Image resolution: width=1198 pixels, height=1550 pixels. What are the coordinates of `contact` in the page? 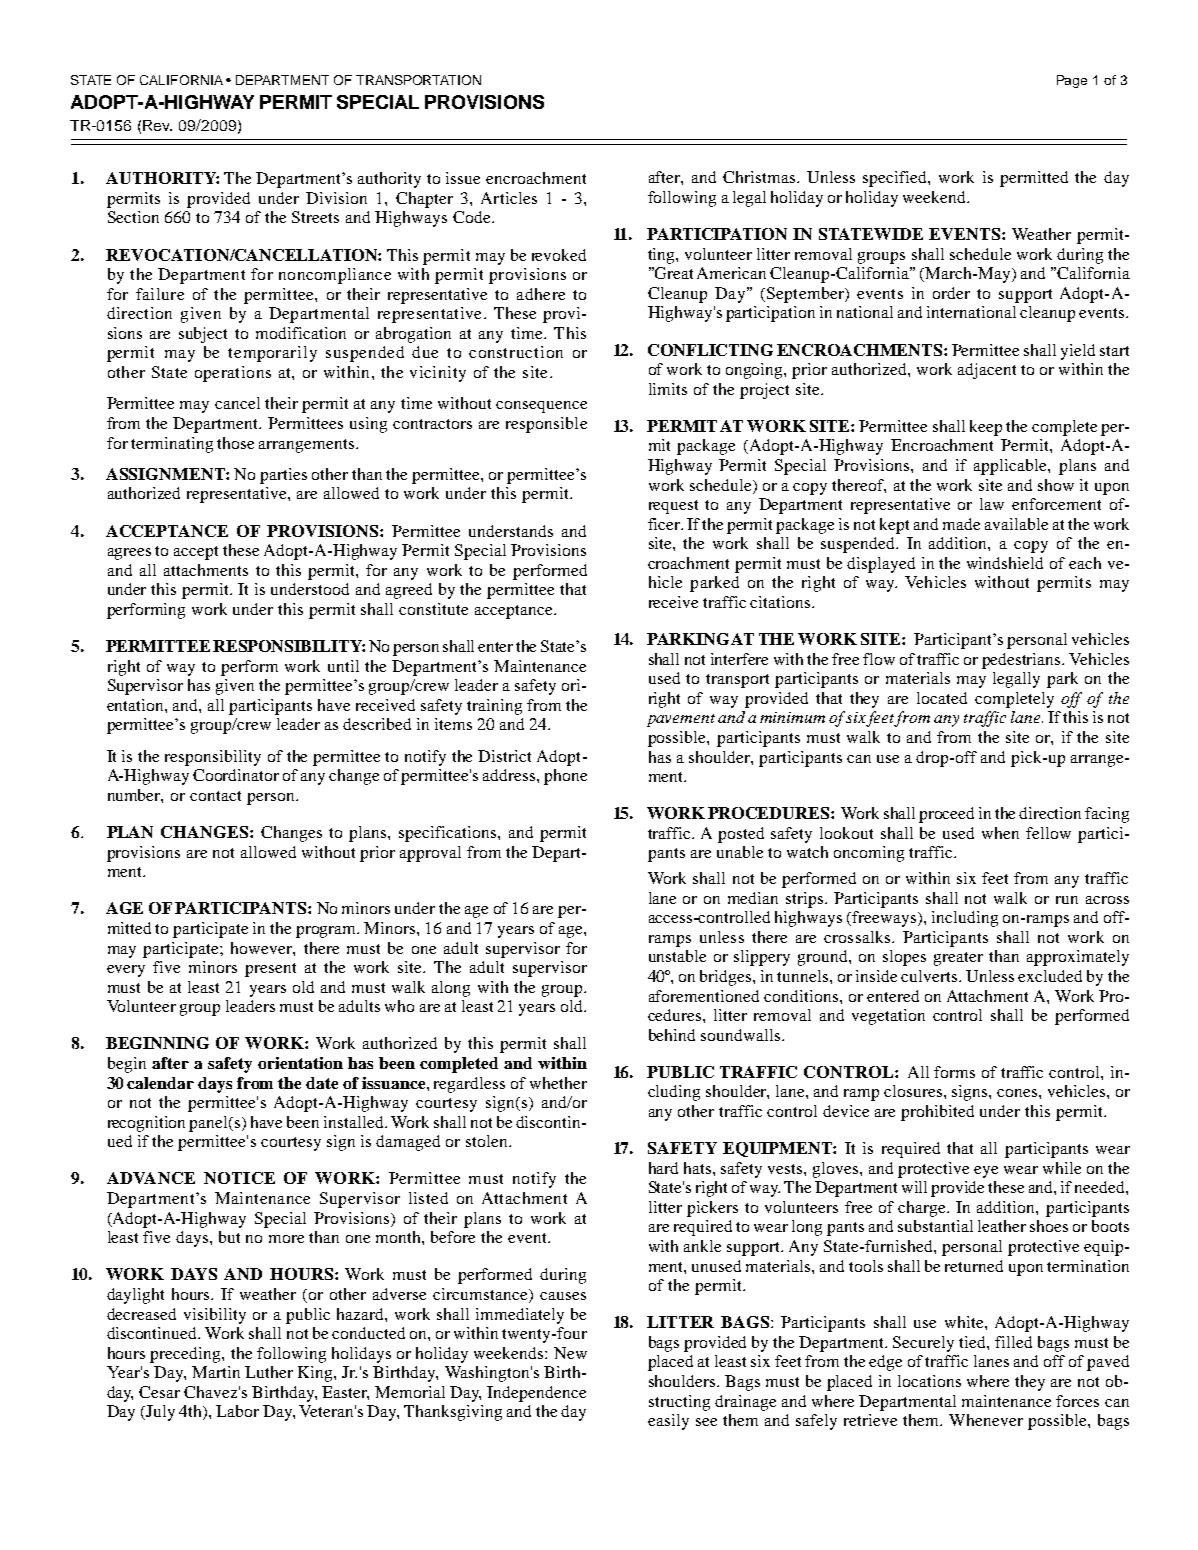 It's located at (215, 796).
